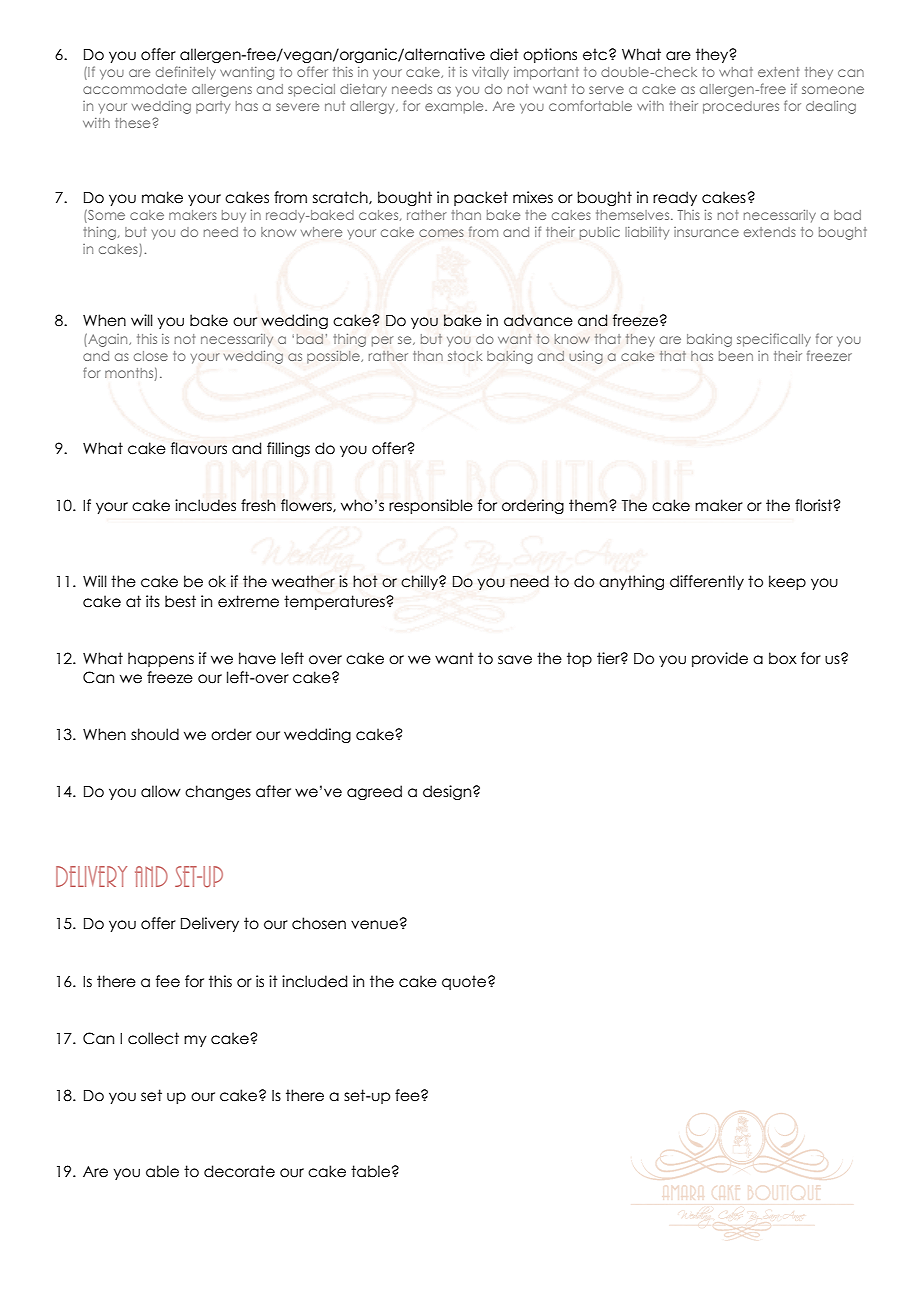 Image resolution: width=924 pixels, height=1308 pixels. Describe the element at coordinates (741, 107) in the screenshot. I see `procedures` at that location.
